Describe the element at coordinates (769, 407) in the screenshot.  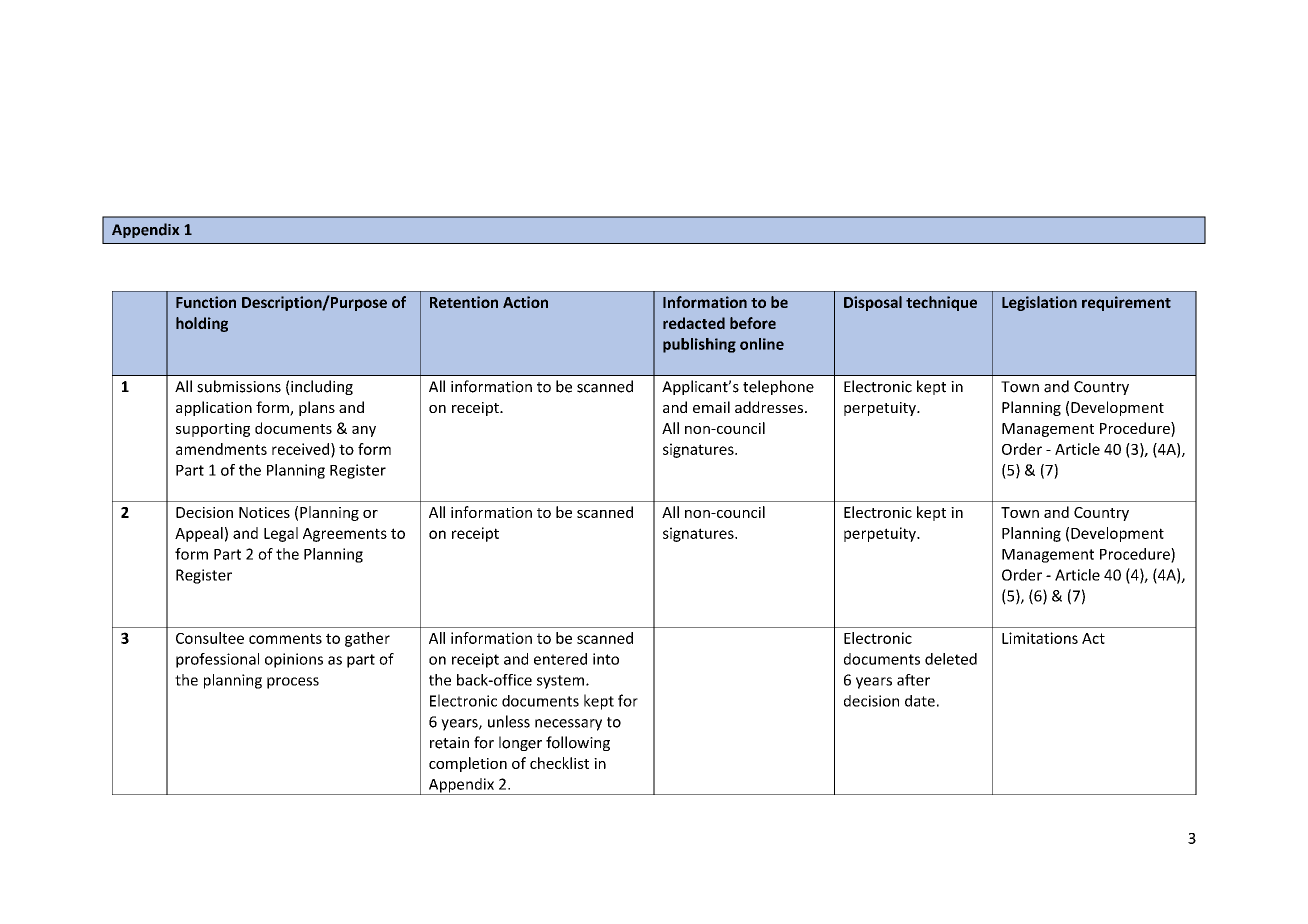
I see `addresses` at that location.
